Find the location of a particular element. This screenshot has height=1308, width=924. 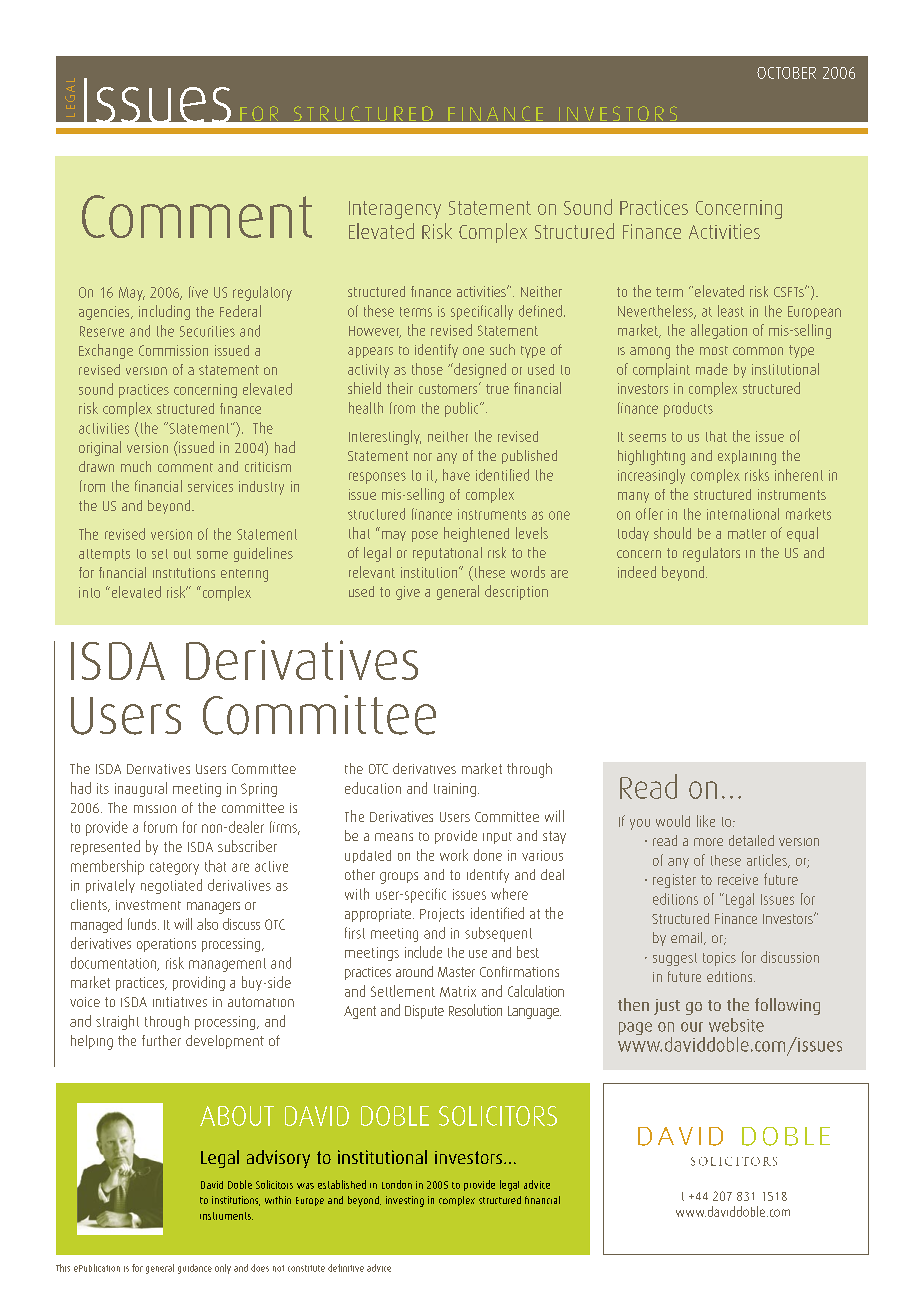

regulators is located at coordinates (711, 554).
